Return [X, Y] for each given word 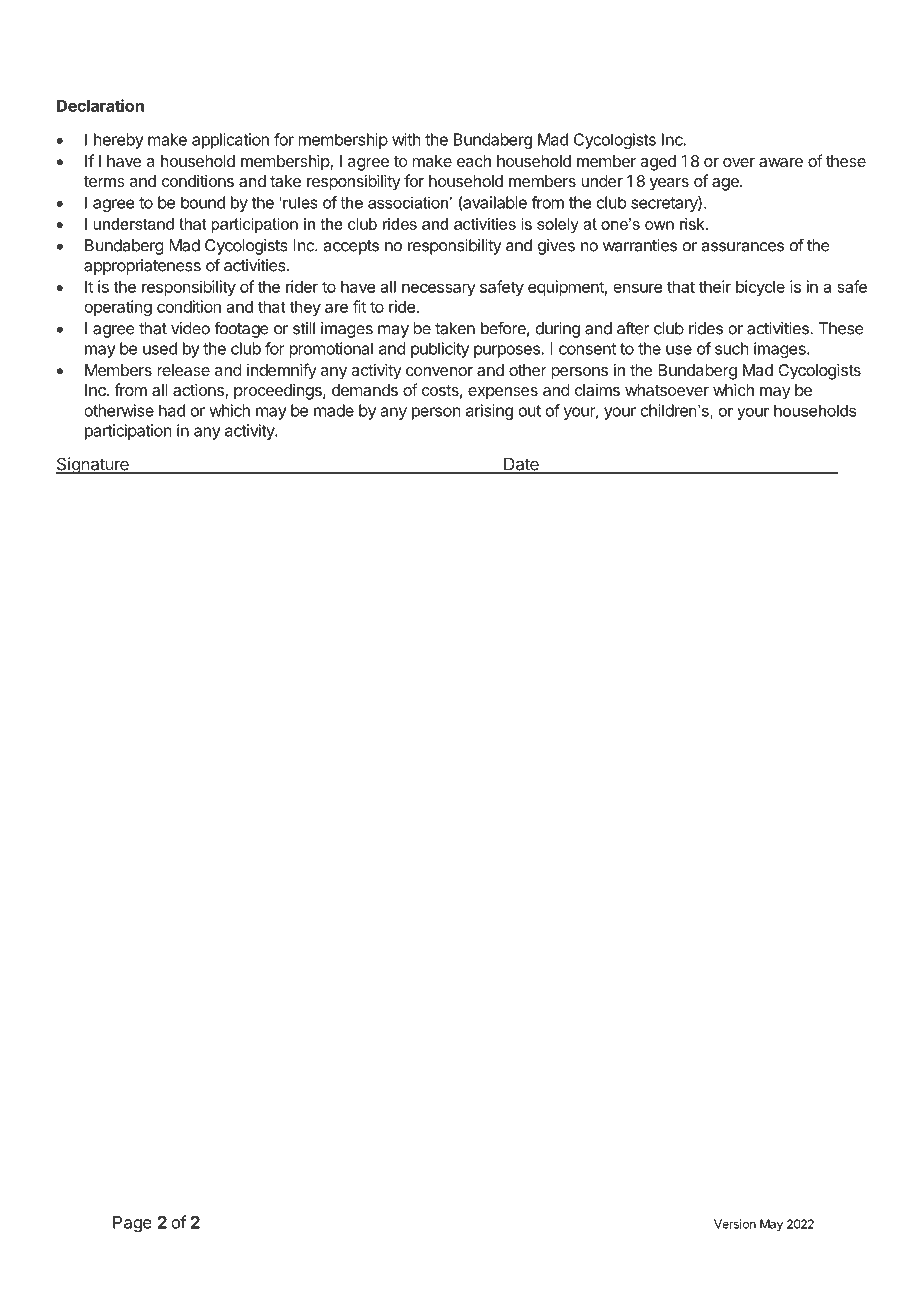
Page [132, 1224]
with [406, 139]
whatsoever [667, 390]
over [739, 162]
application [230, 141]
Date [521, 465]
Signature [93, 465]
